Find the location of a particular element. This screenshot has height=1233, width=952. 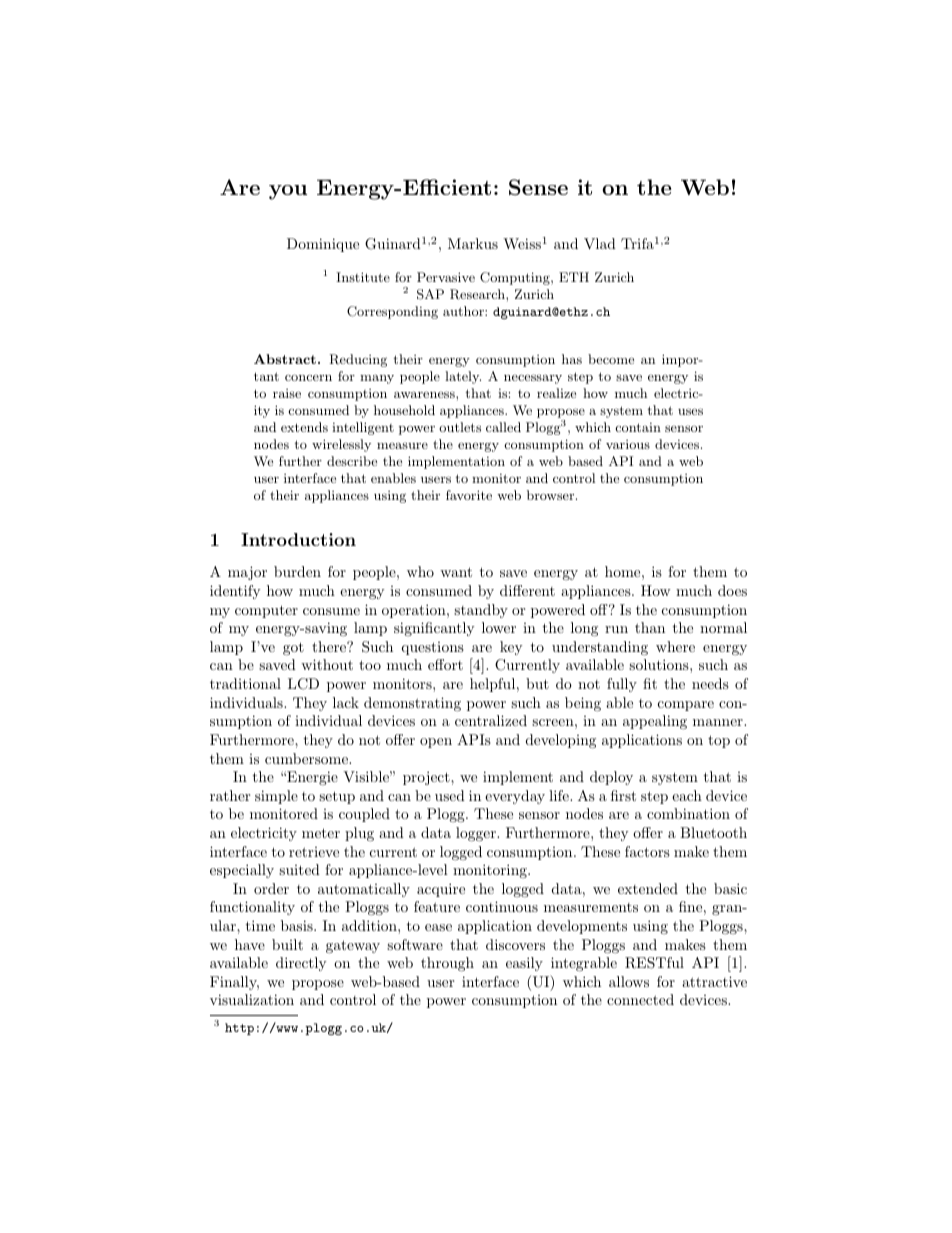

through is located at coordinates (447, 964).
